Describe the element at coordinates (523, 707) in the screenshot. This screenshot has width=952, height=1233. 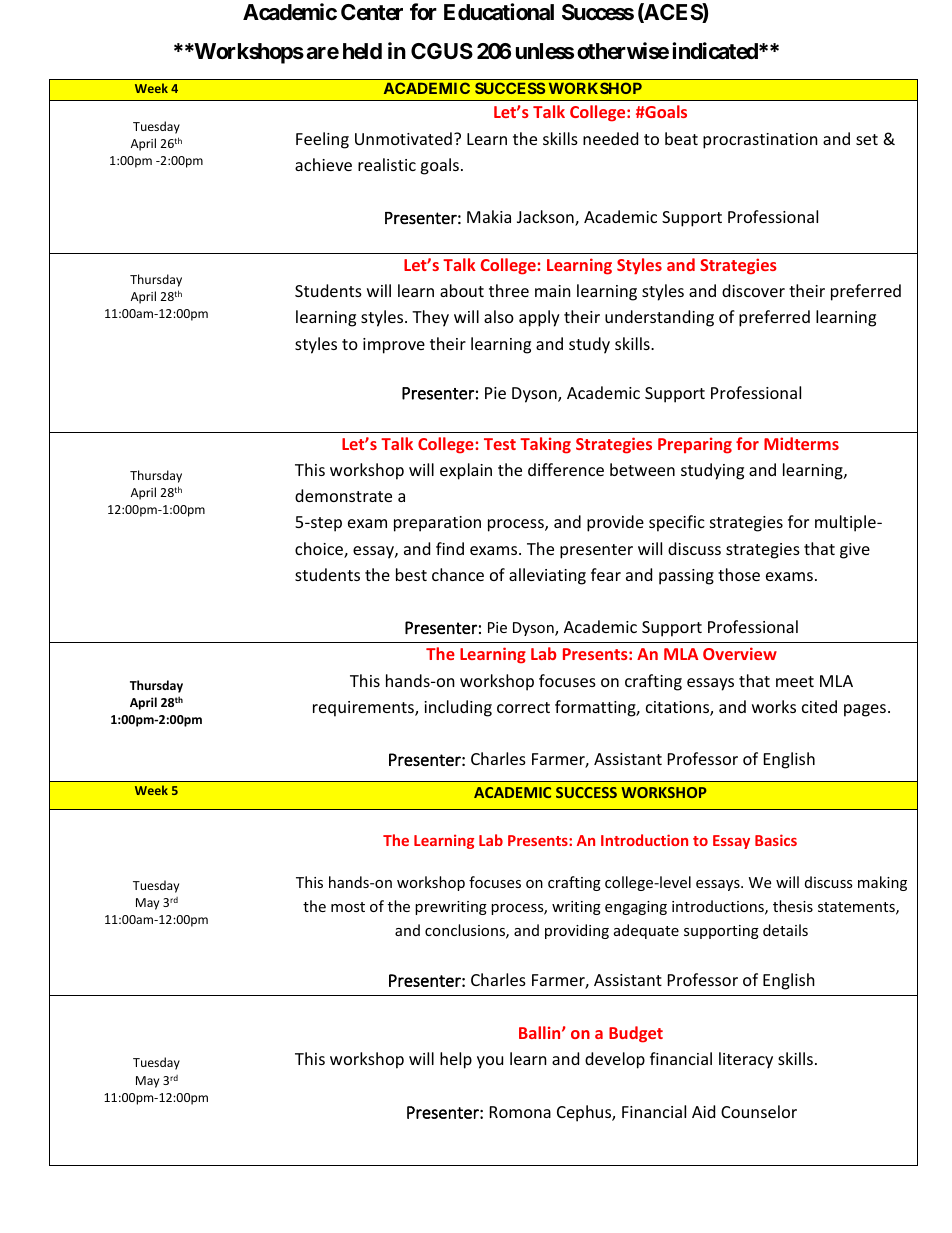
I see `correct` at that location.
